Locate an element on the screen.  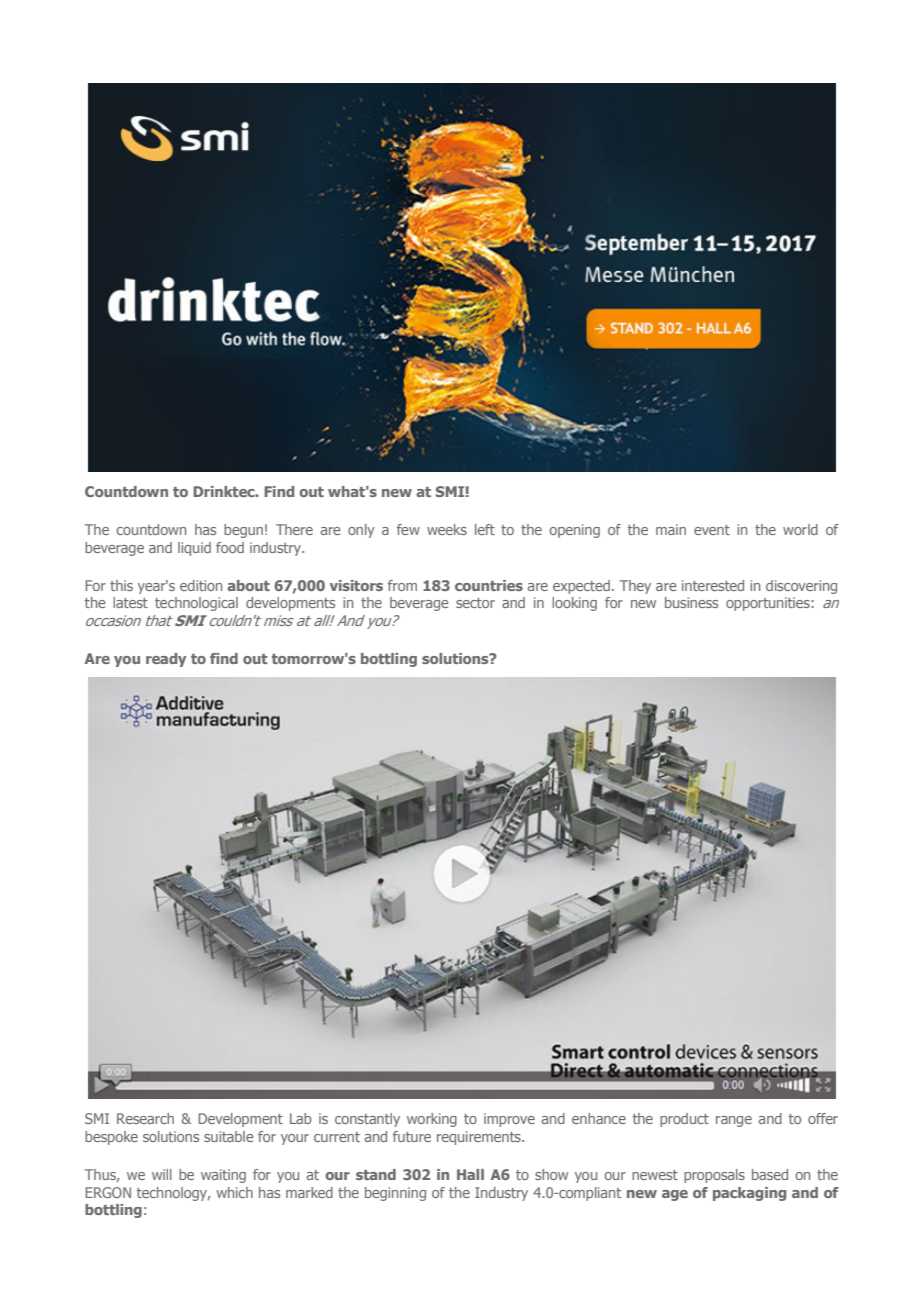
weeks is located at coordinates (447, 529).
